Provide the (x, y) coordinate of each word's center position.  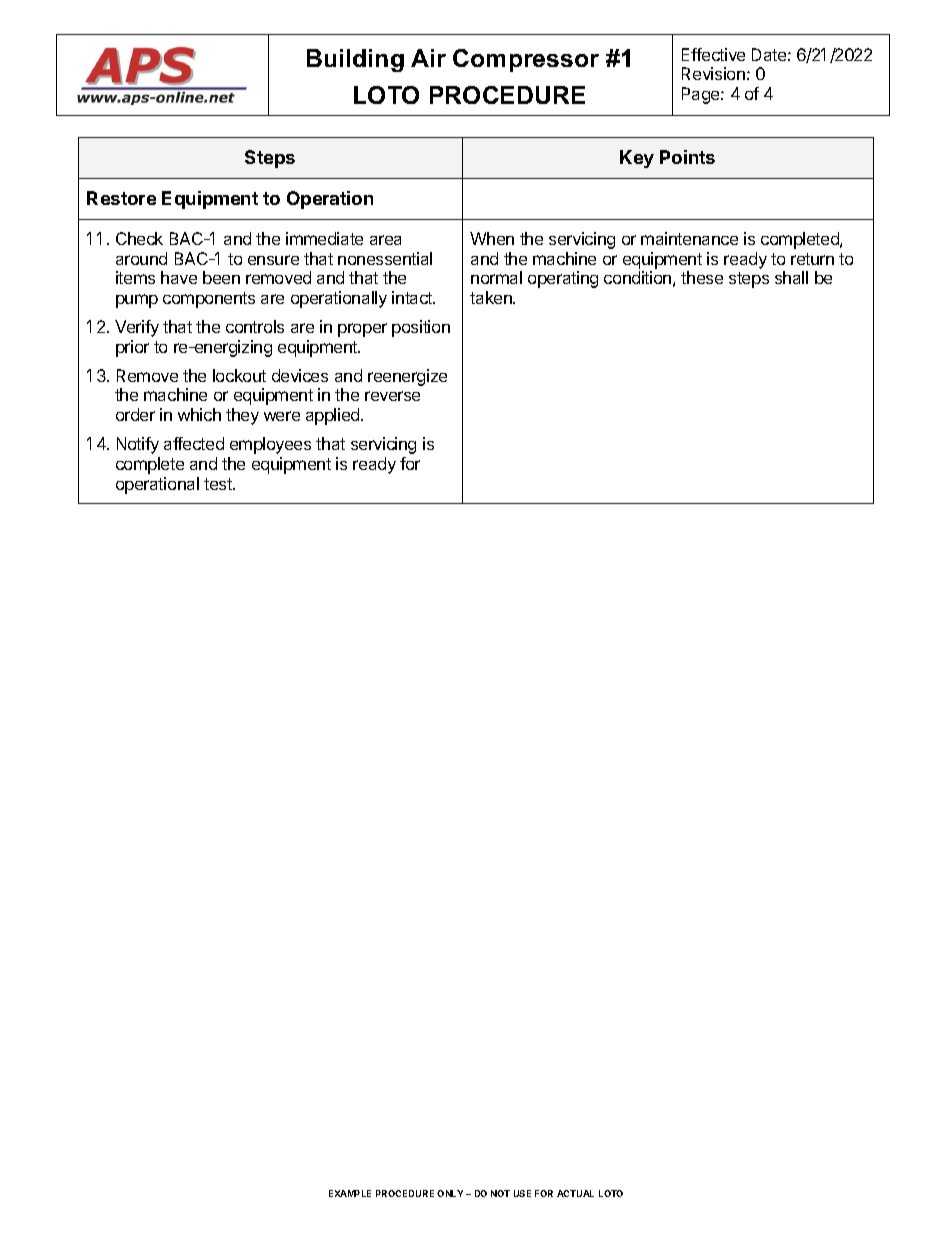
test (219, 484)
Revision (713, 73)
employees (270, 445)
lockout (239, 375)
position (421, 328)
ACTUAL (575, 1193)
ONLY (450, 1193)
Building (355, 60)
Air (428, 58)
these (702, 277)
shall (791, 277)
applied (334, 416)
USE (522, 1193)
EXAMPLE (350, 1193)
